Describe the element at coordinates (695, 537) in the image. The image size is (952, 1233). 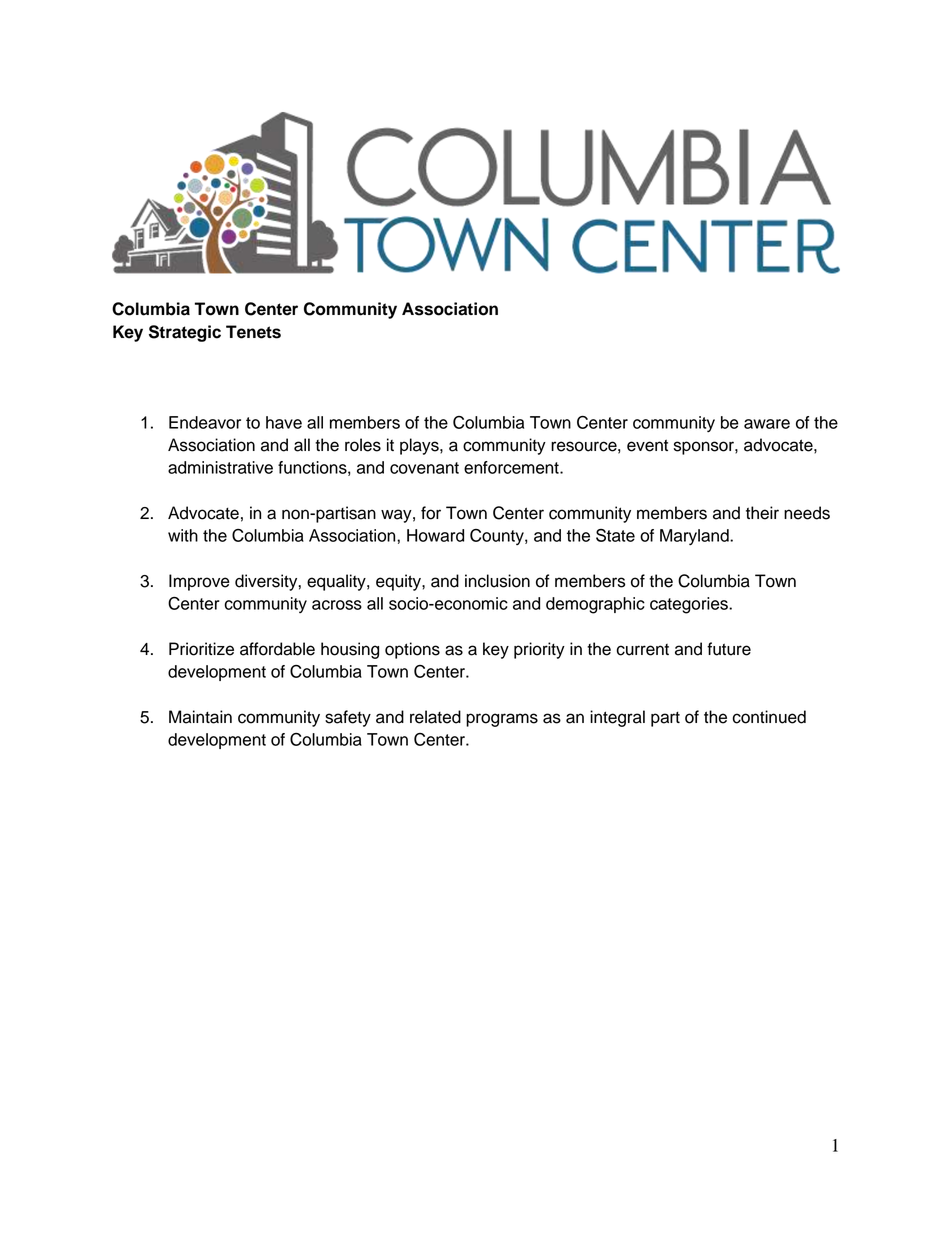
I see `Maryland` at that location.
